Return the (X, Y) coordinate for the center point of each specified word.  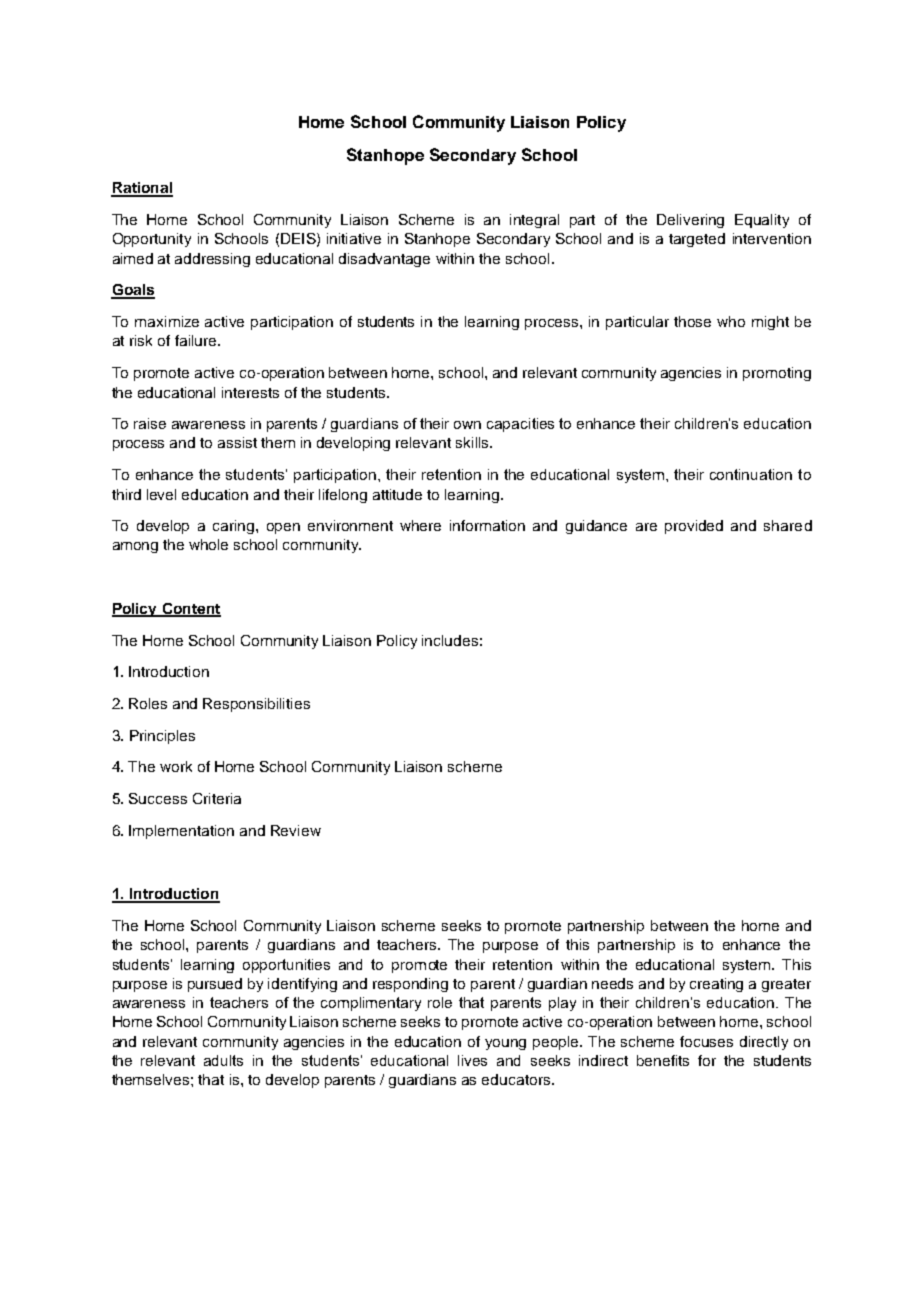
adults (223, 1060)
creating (716, 985)
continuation (751, 474)
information (487, 525)
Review (296, 830)
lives (472, 1060)
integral (534, 221)
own (467, 425)
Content (190, 609)
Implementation (181, 832)
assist (237, 442)
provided (694, 527)
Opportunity (152, 240)
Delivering (690, 221)
